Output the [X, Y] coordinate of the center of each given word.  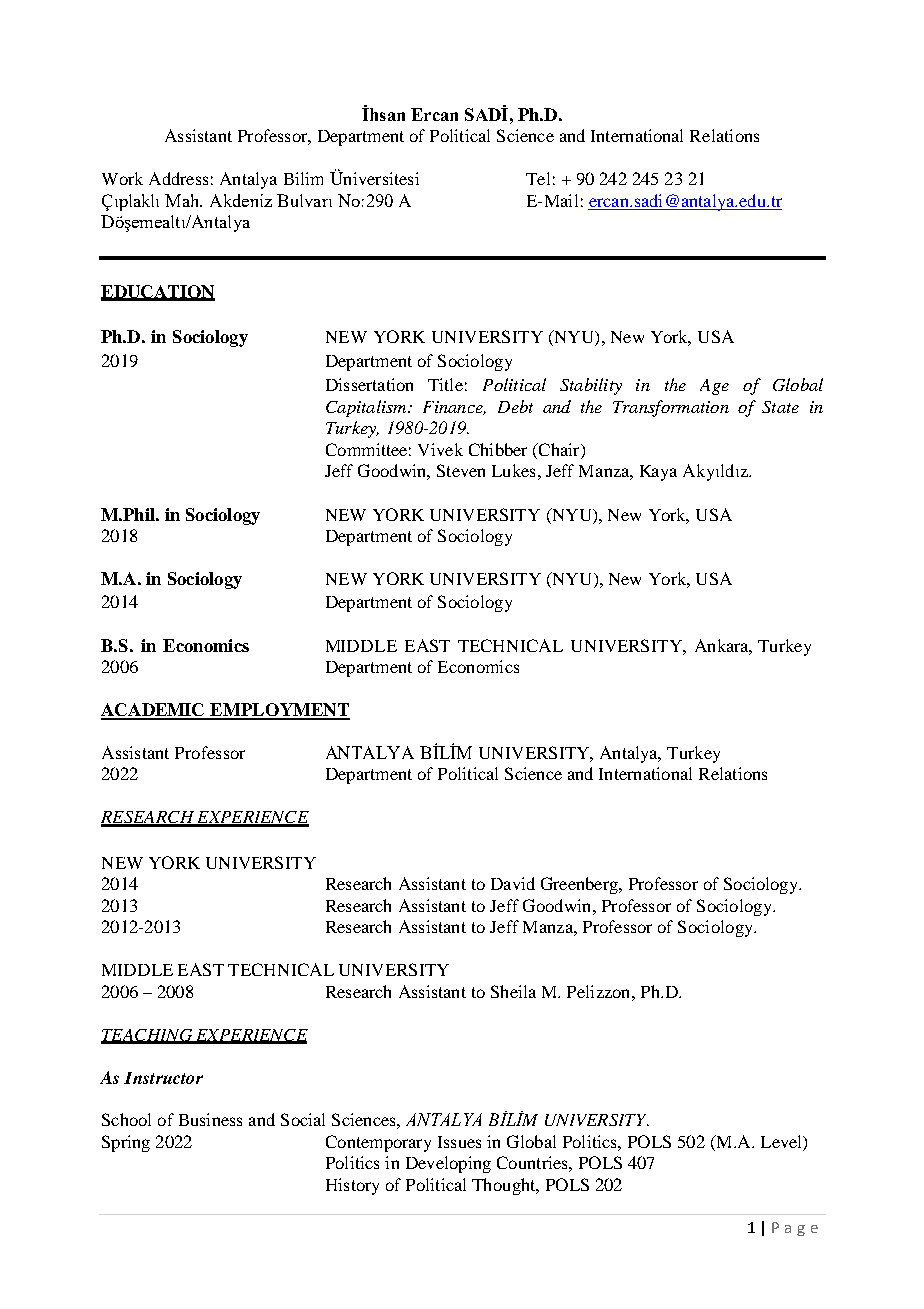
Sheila [513, 991]
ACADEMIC [154, 711]
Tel [538, 178]
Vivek [440, 449]
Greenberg [580, 885]
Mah [183, 200]
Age [714, 387]
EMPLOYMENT [279, 711]
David [513, 883]
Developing [448, 1164]
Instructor [163, 1078]
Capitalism [367, 408]
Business [210, 1119]
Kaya [658, 473]
